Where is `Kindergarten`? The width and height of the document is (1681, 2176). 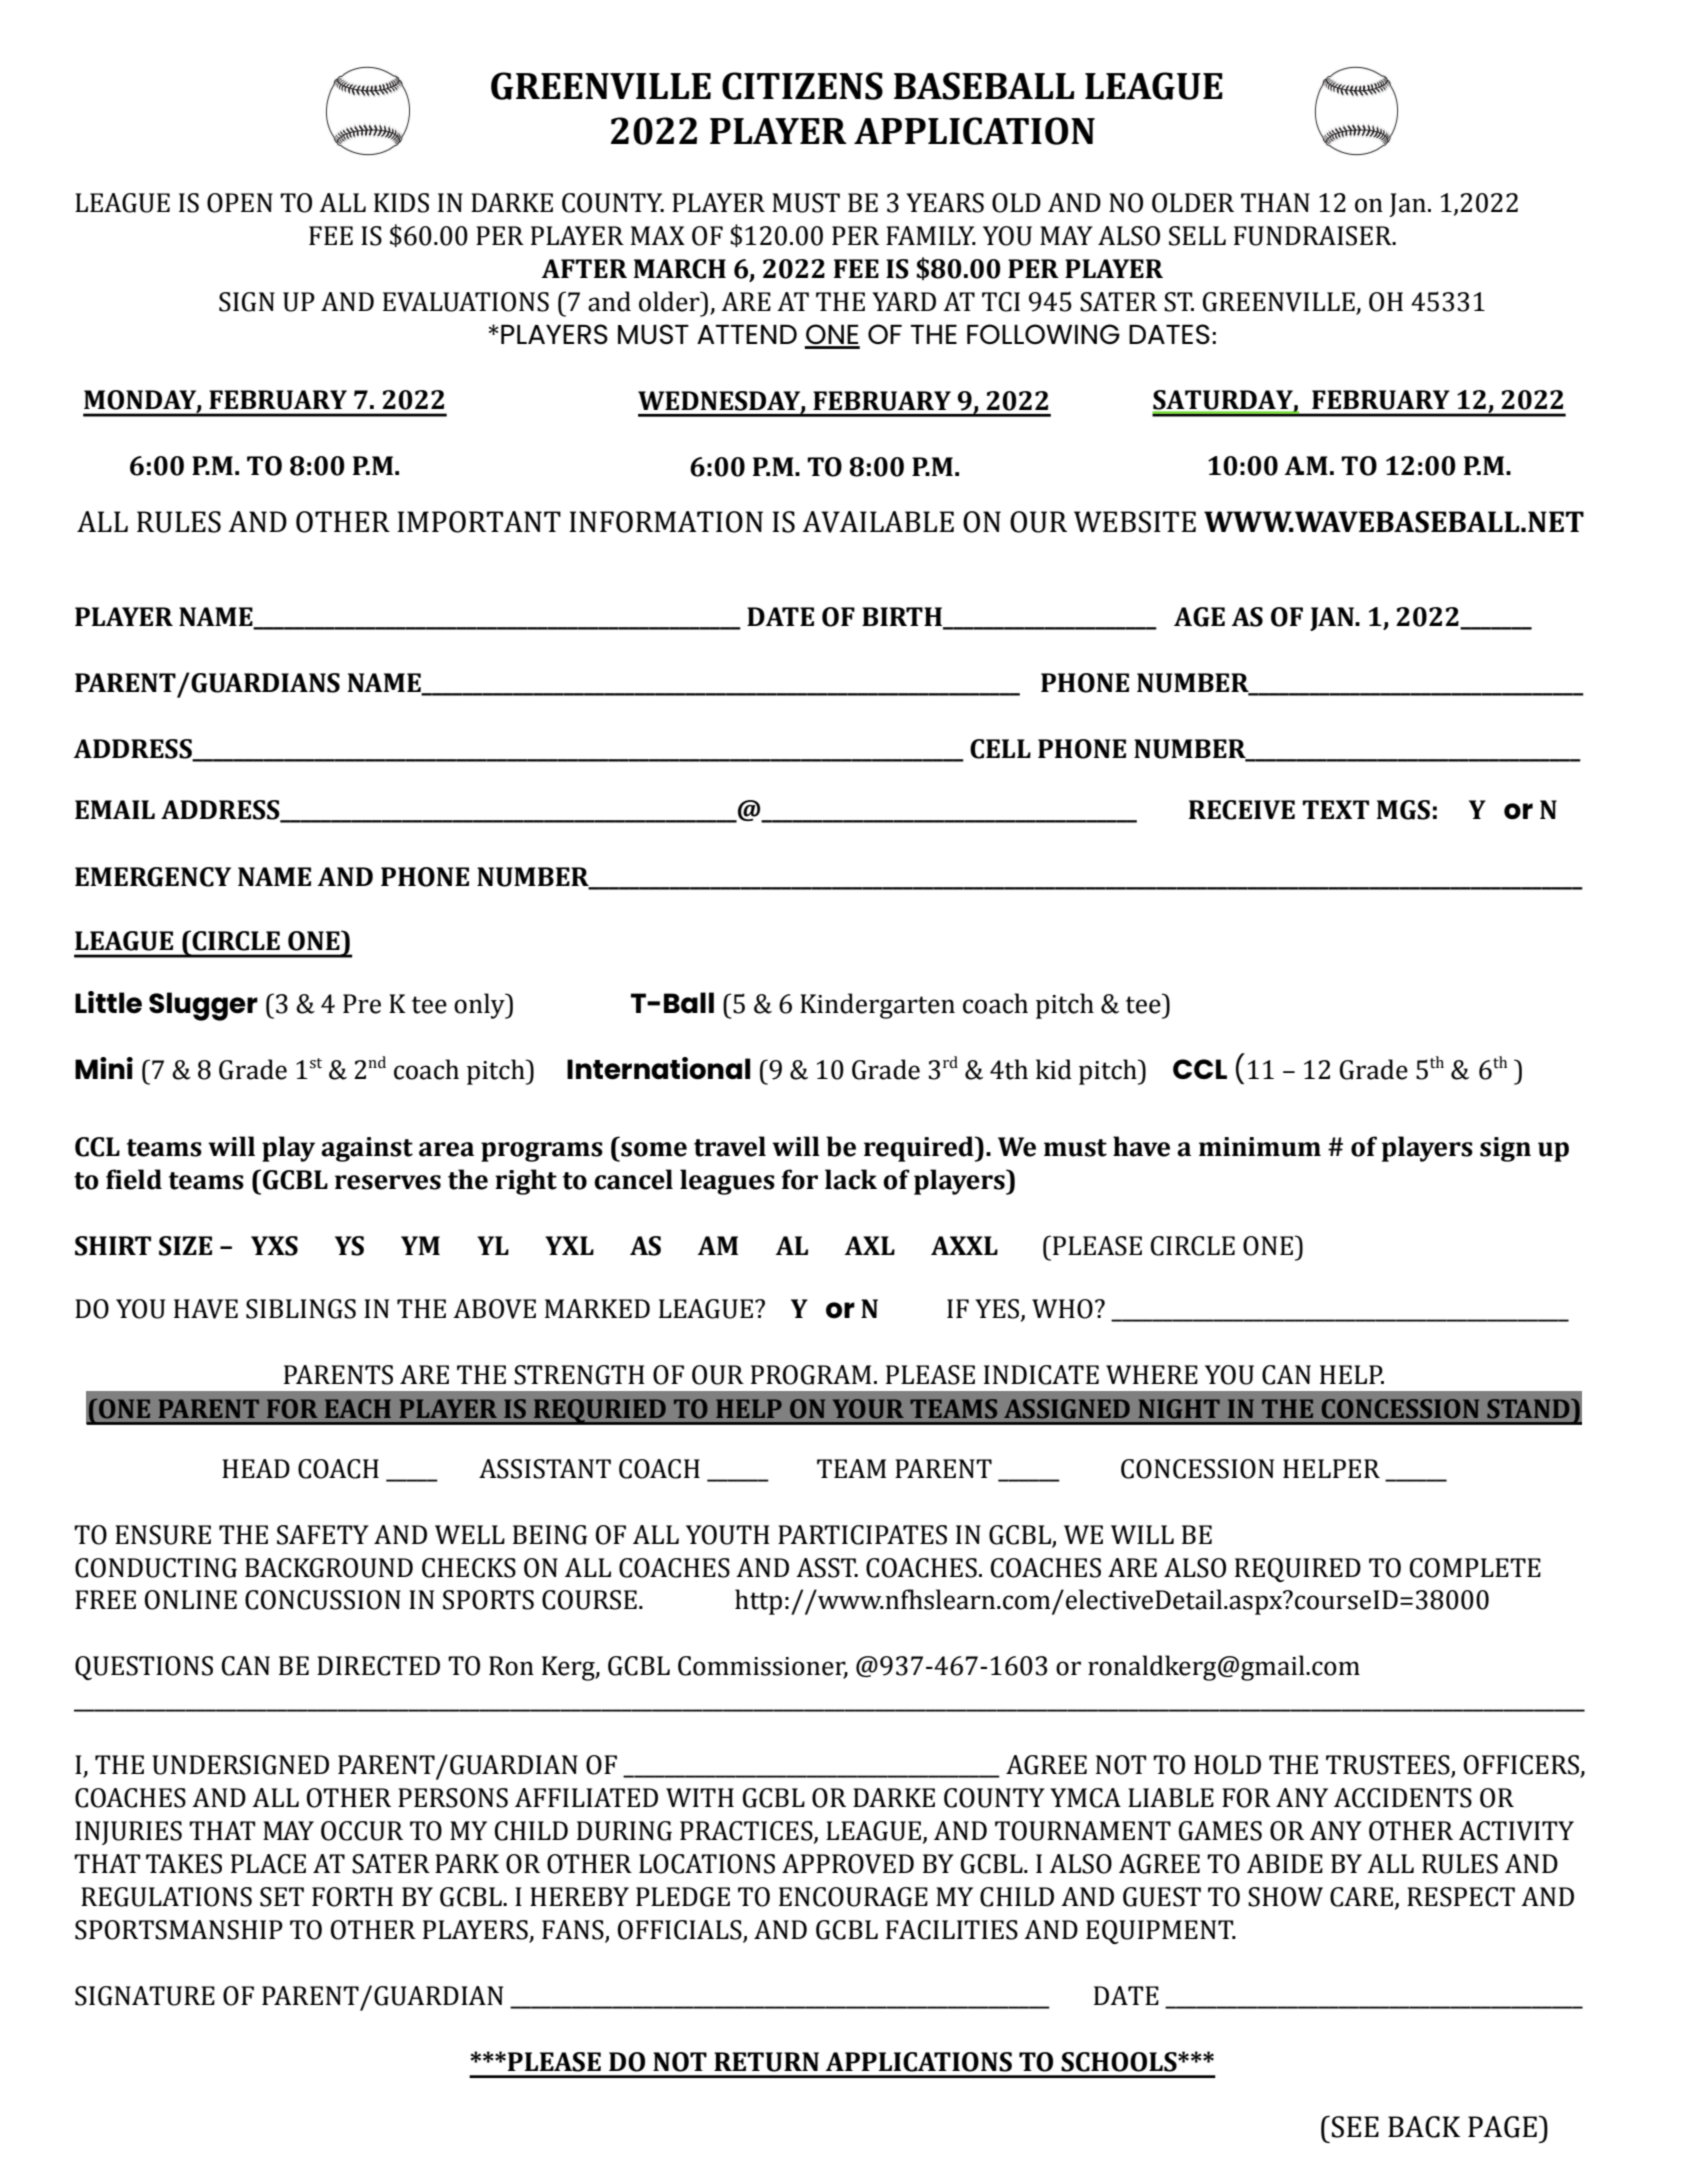 Kindergarten is located at coordinates (877, 1006).
